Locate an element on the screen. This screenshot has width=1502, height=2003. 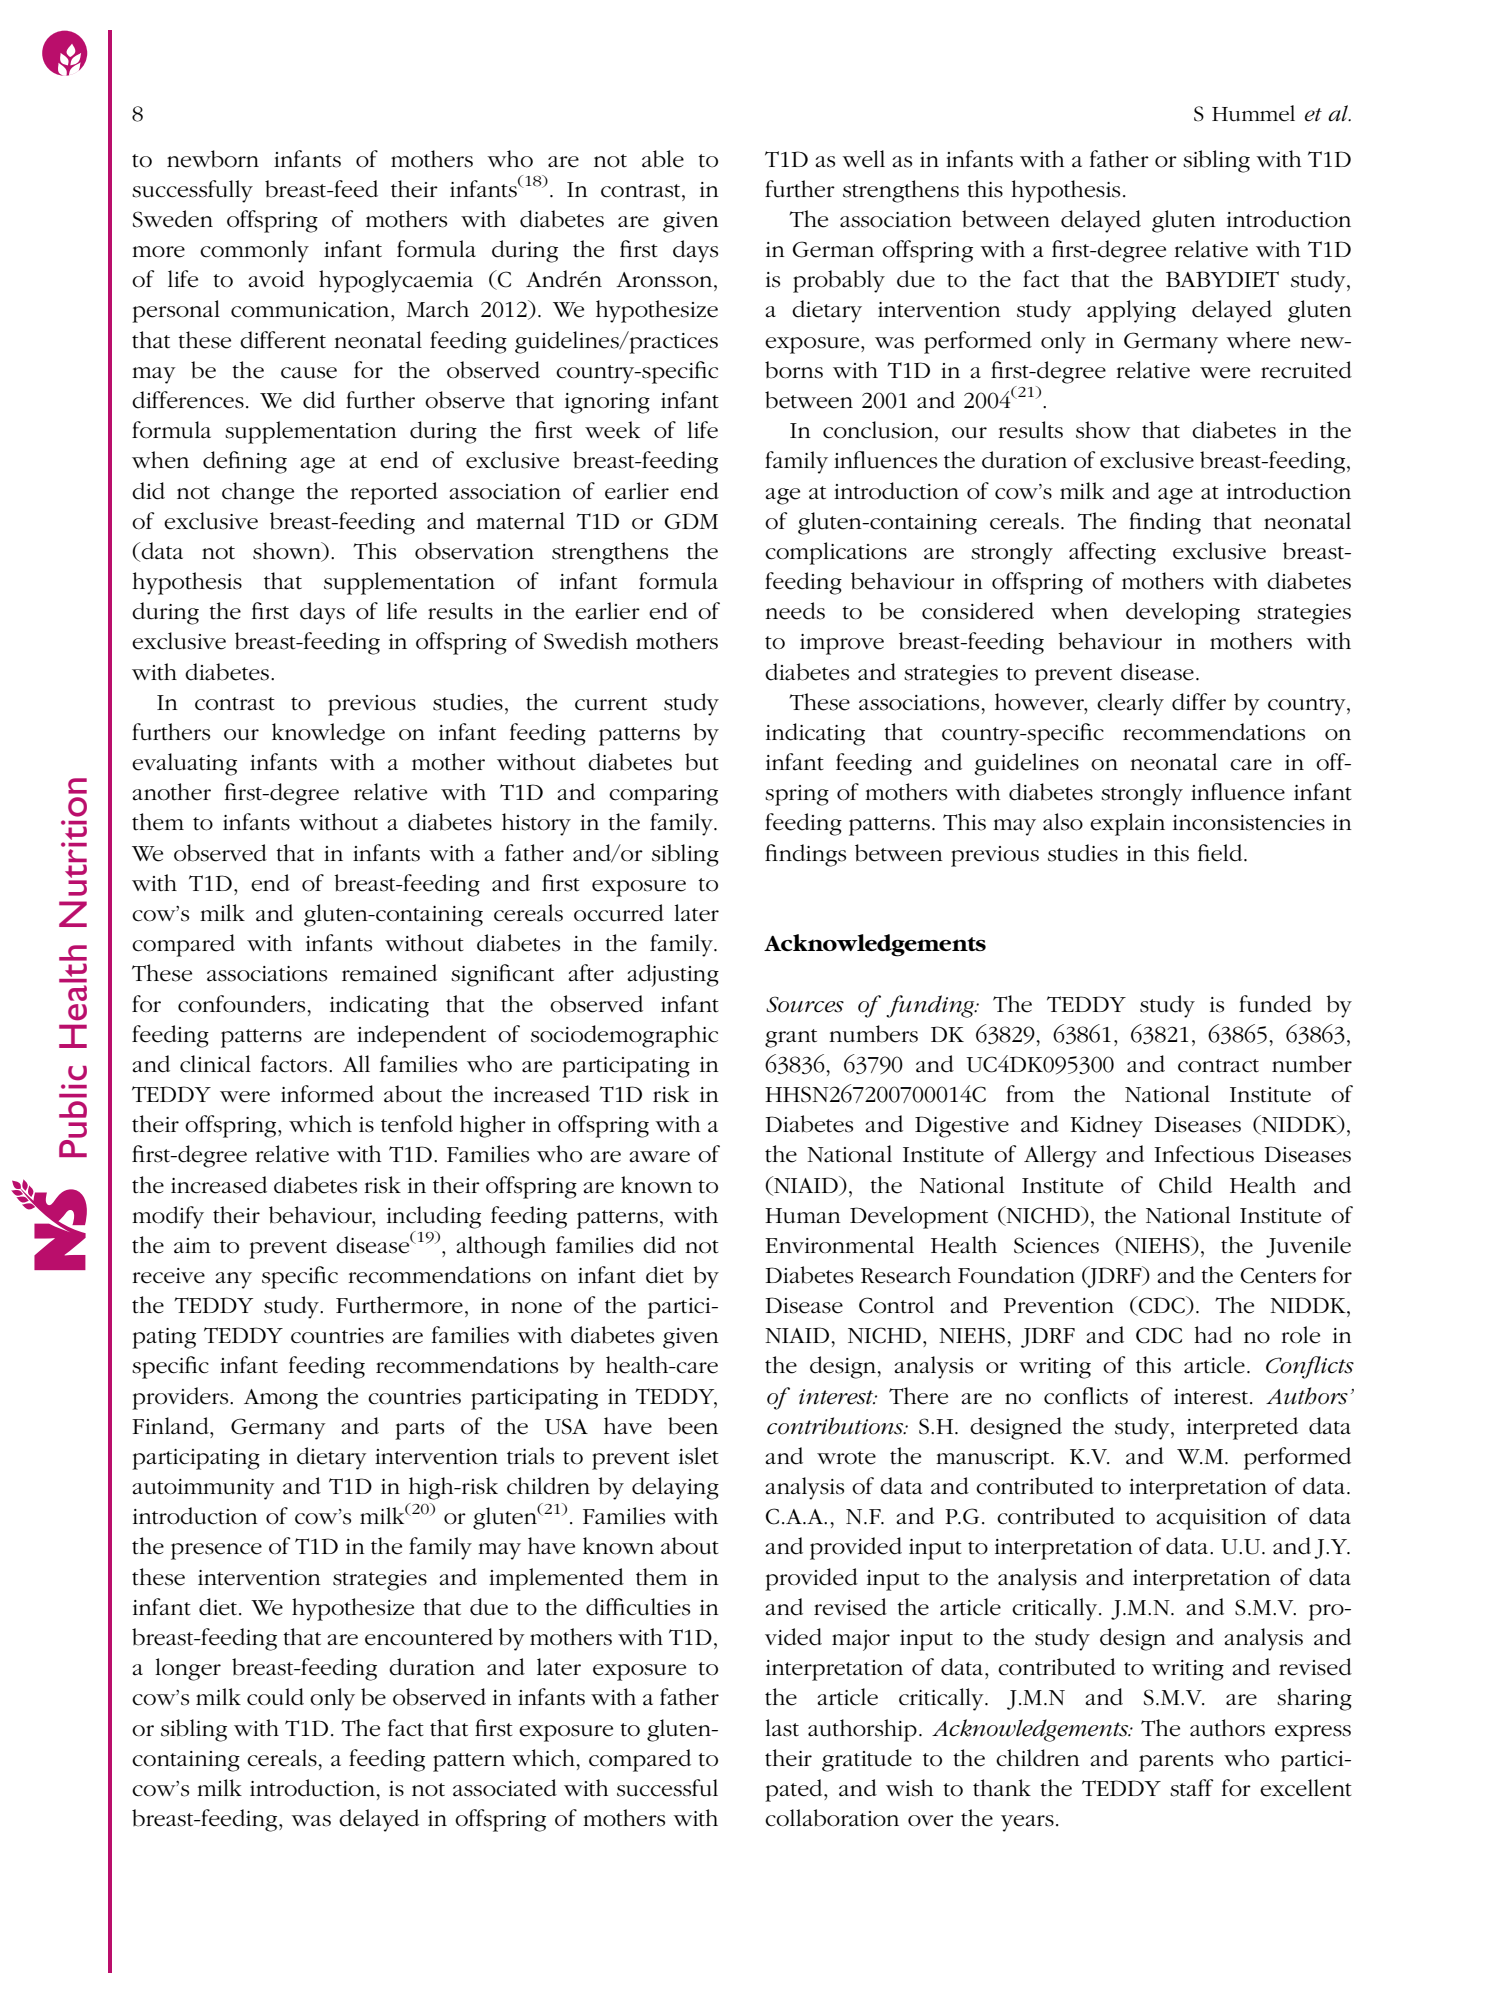
islet is located at coordinates (699, 1456).
